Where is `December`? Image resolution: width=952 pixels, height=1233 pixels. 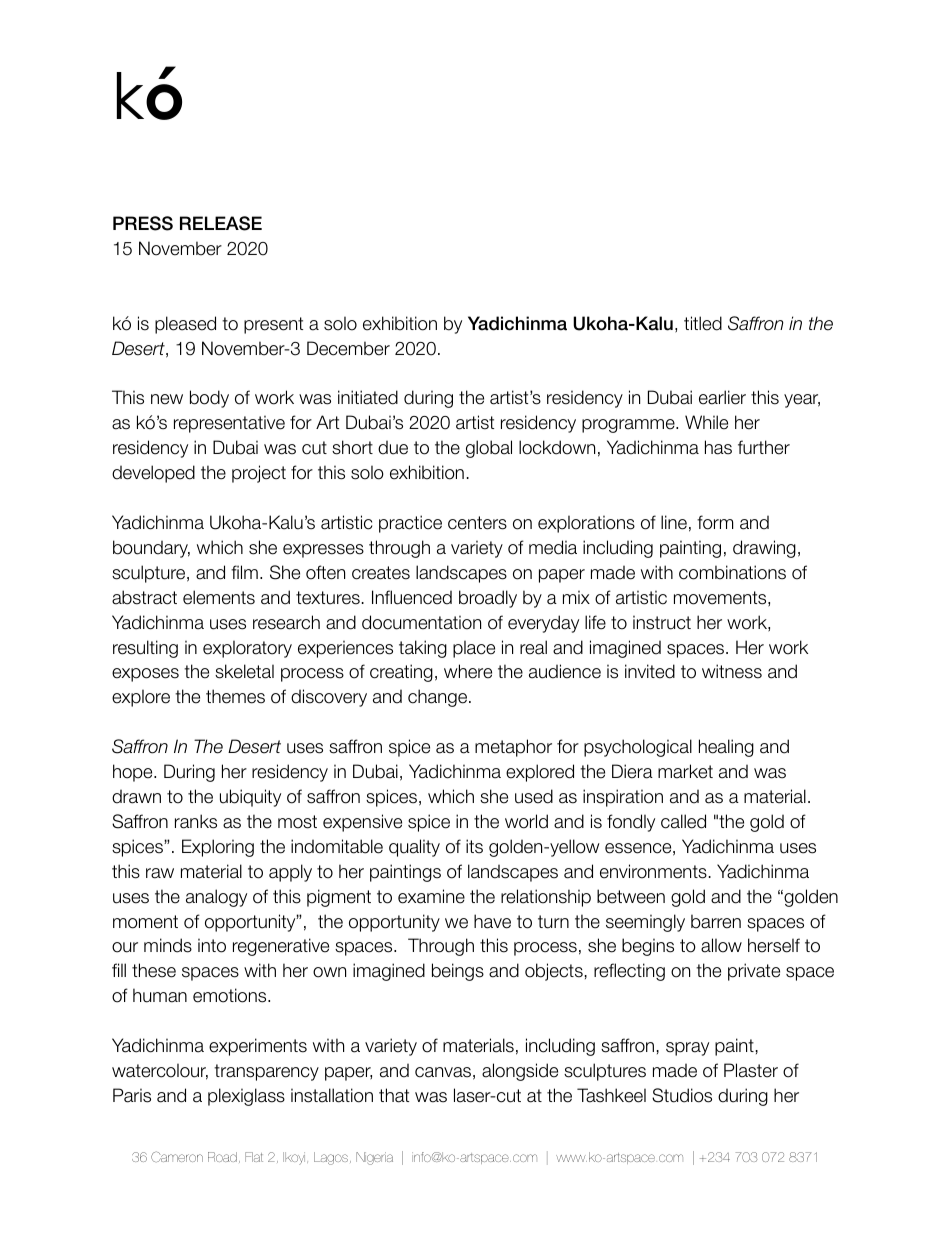 December is located at coordinates (348, 348).
